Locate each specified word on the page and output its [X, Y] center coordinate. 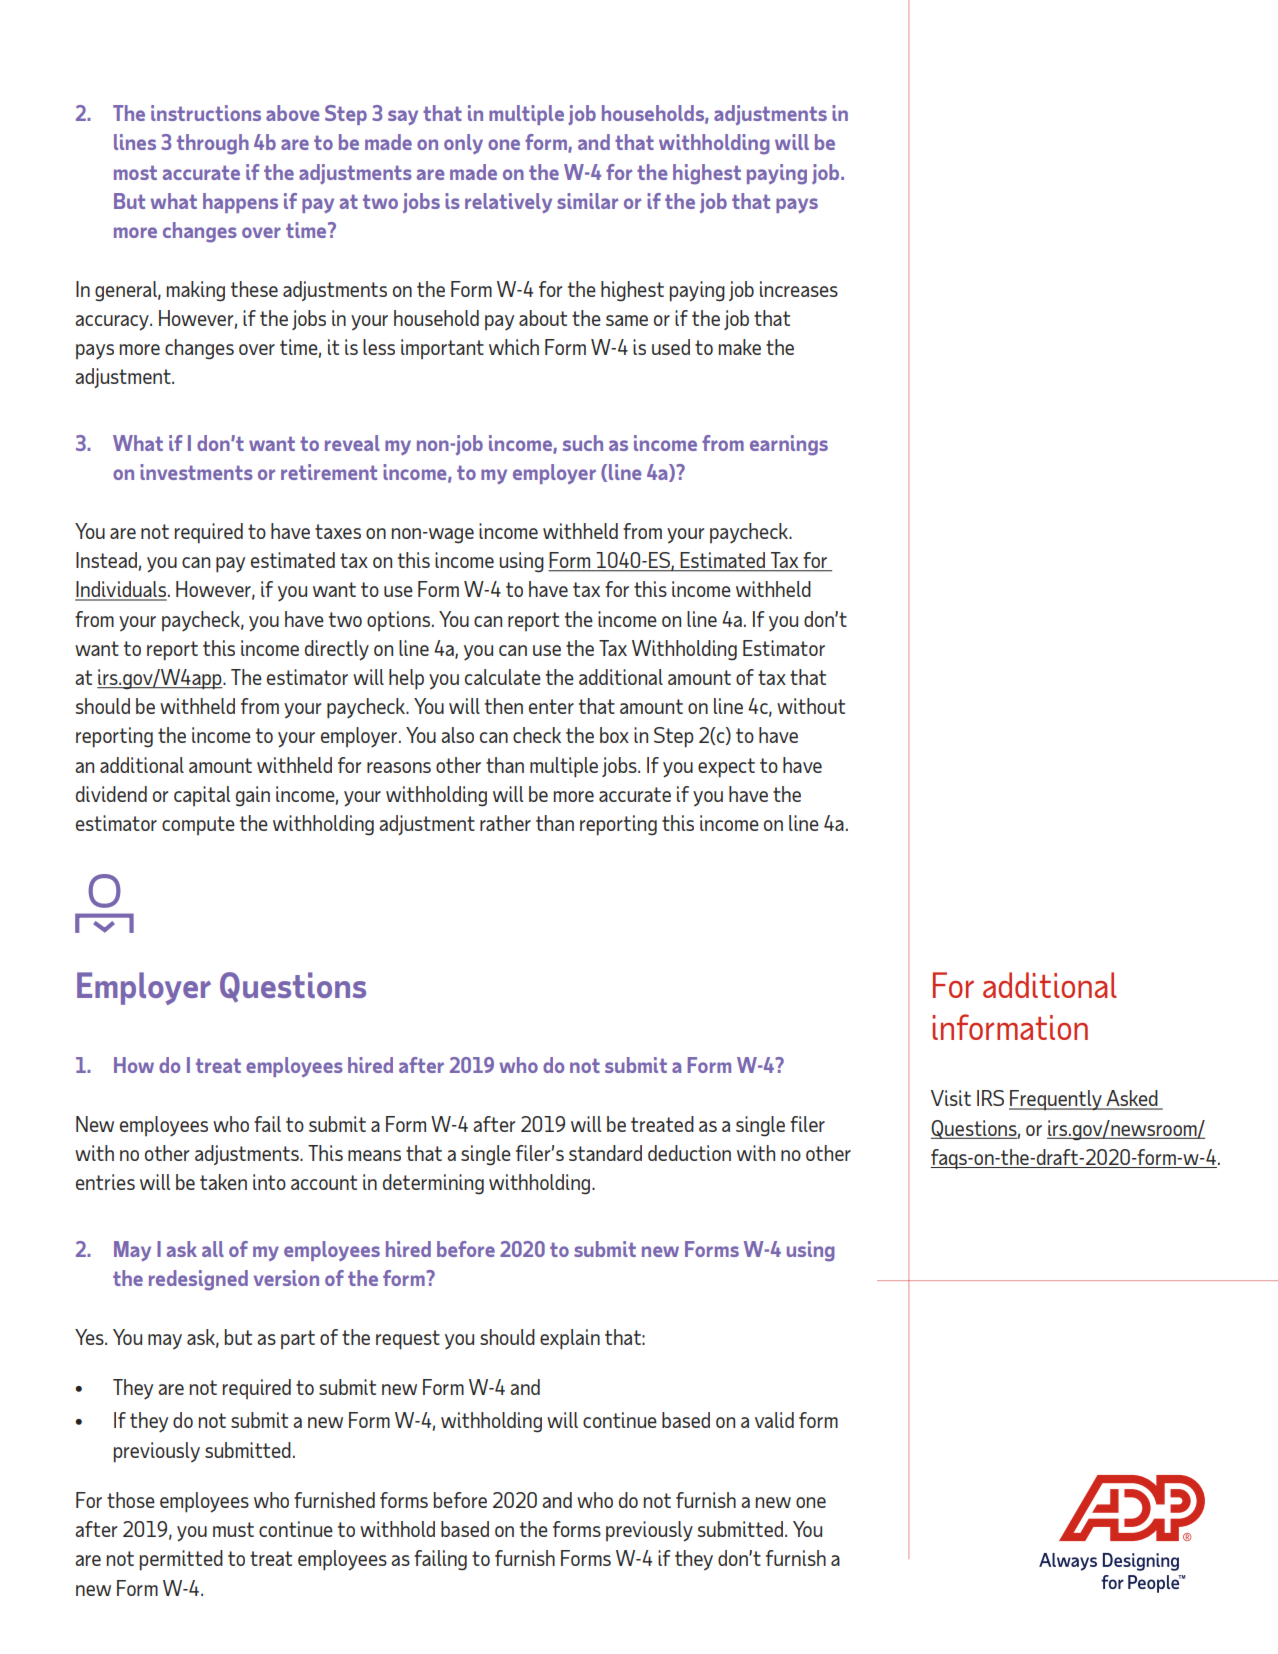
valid [774, 1420]
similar [588, 201]
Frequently [1056, 1100]
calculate [503, 677]
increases [799, 289]
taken [223, 1182]
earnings [789, 445]
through [213, 144]
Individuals [122, 590]
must [233, 1529]
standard [605, 1153]
